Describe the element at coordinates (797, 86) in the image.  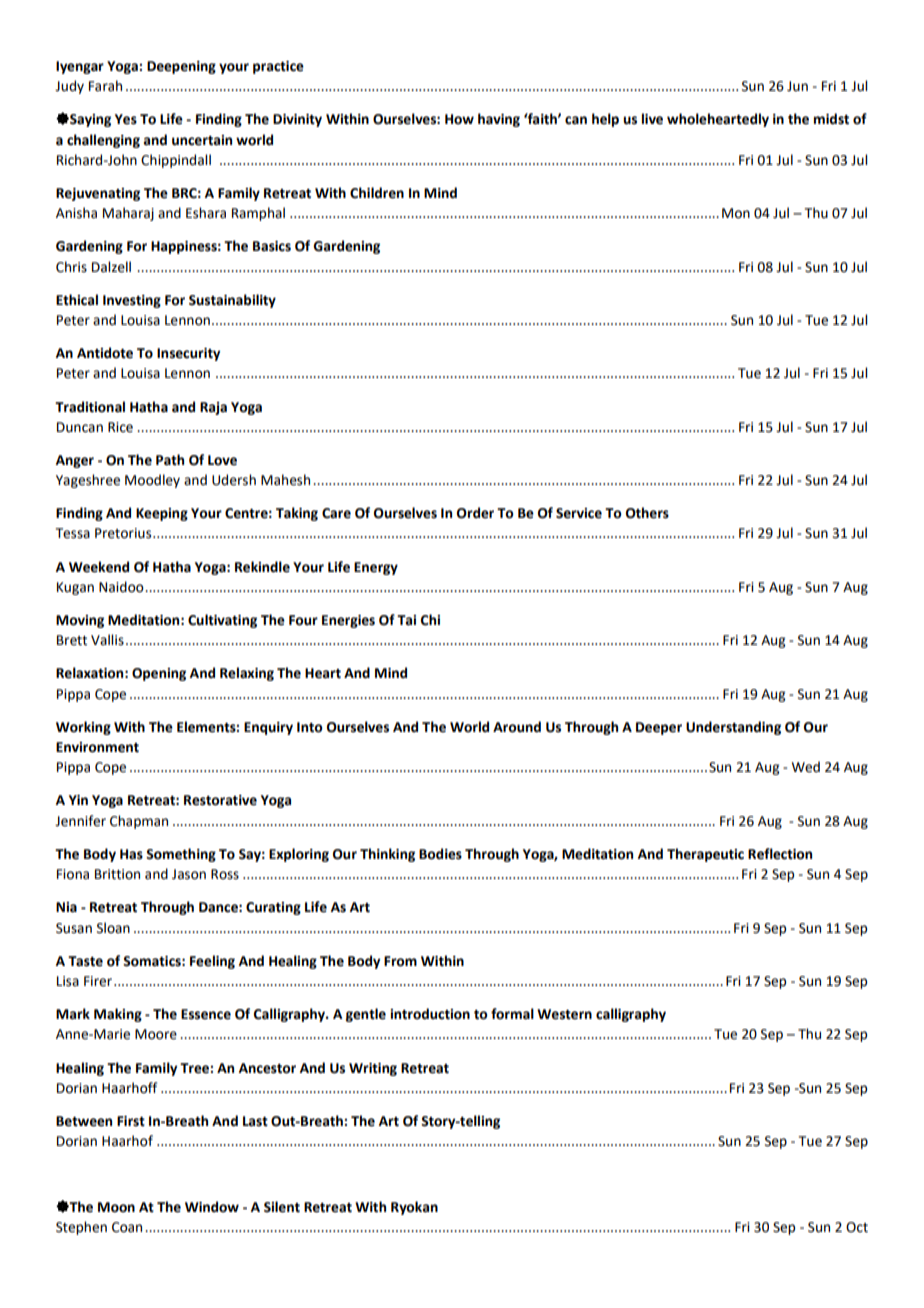
I see `Jun` at that location.
